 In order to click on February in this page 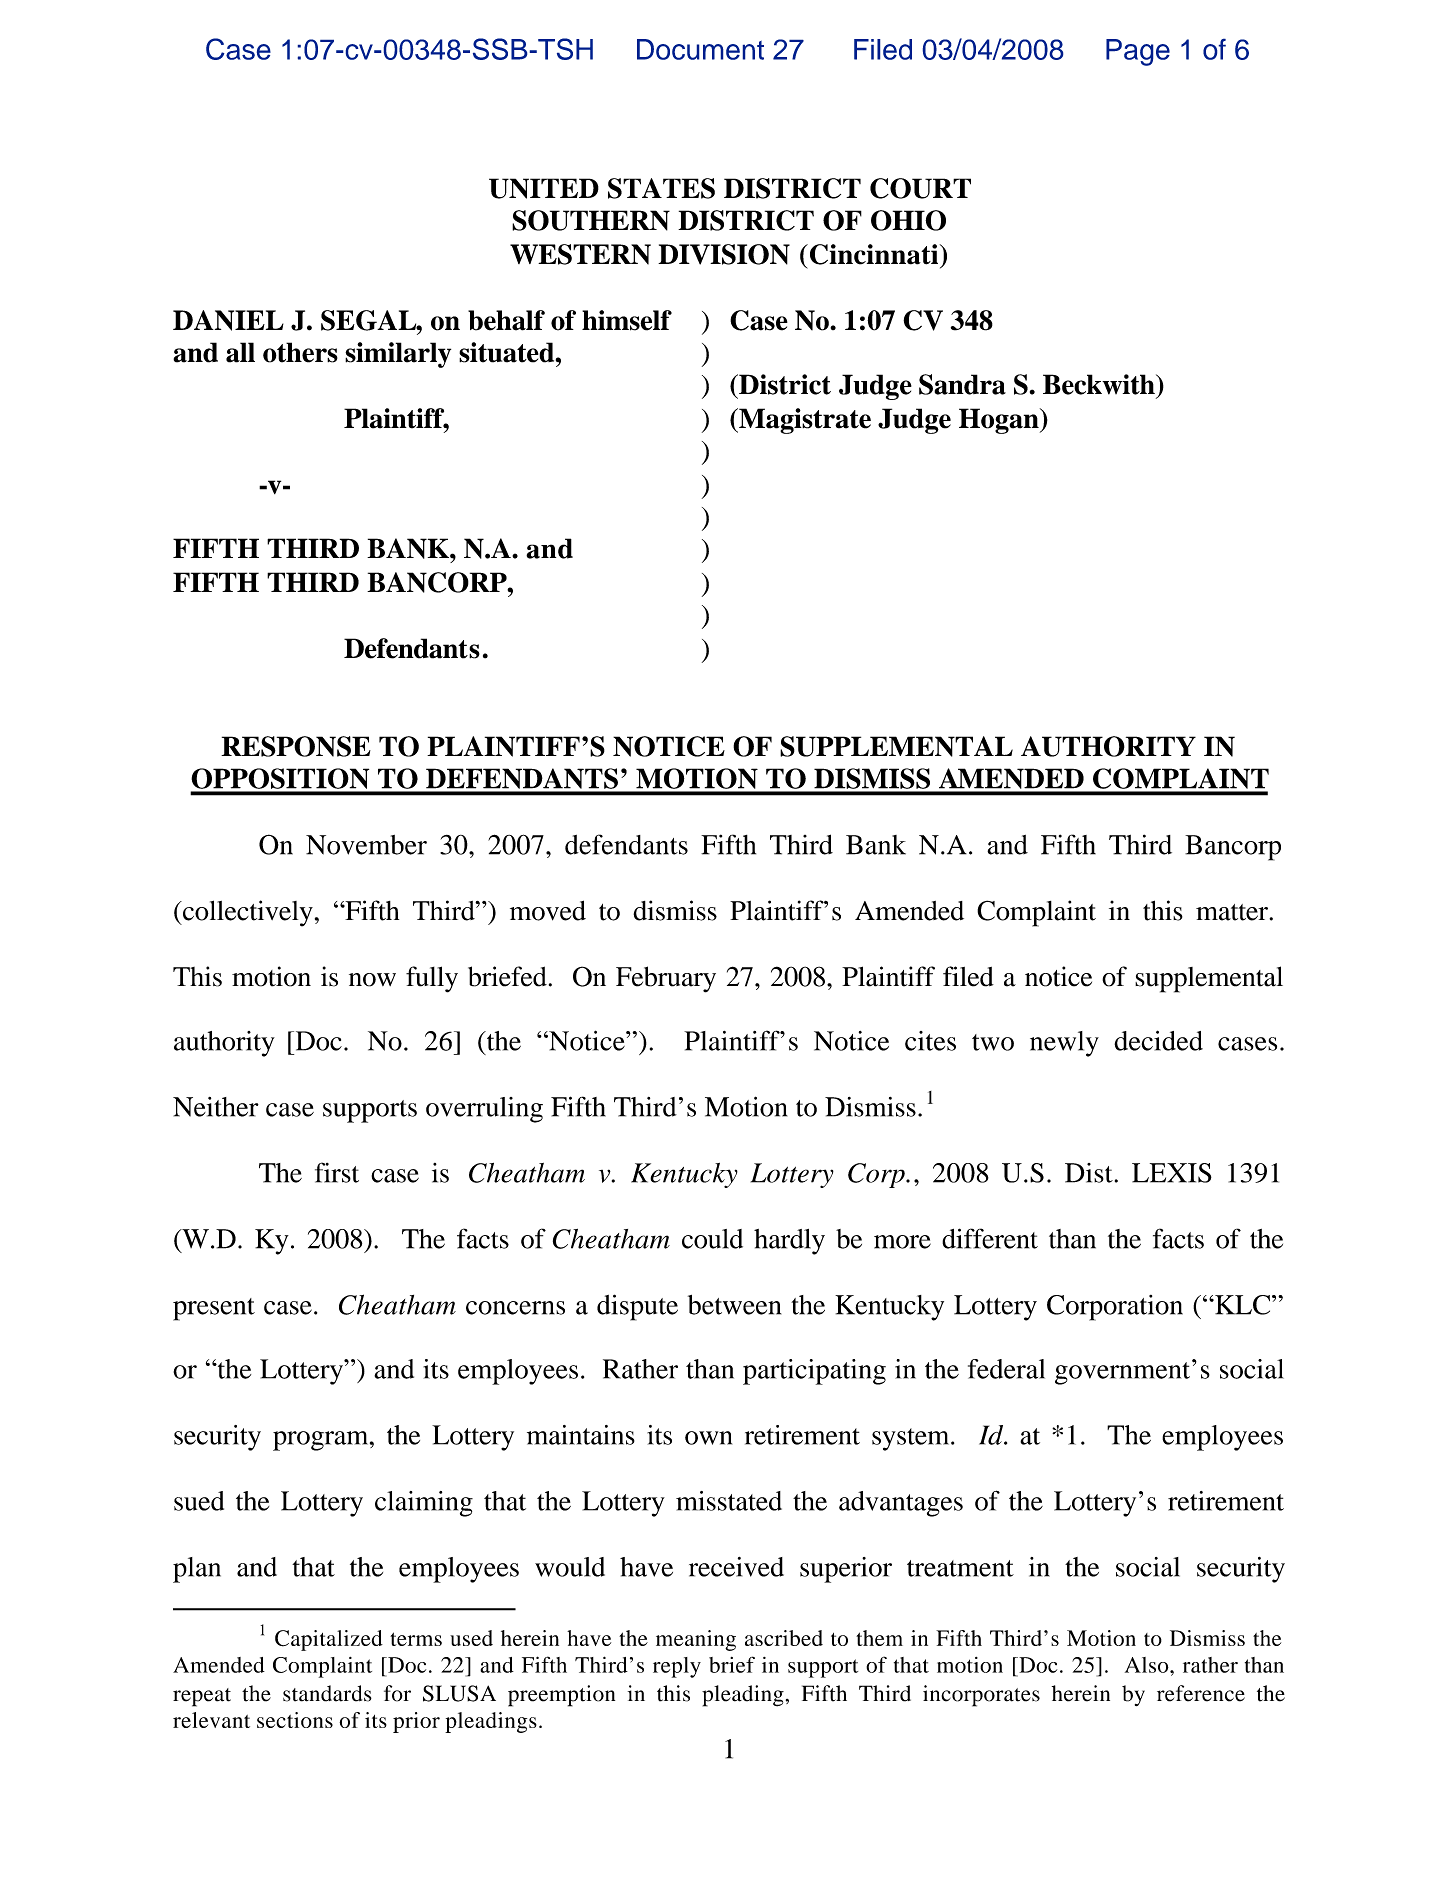, I will do `click(666, 979)`.
